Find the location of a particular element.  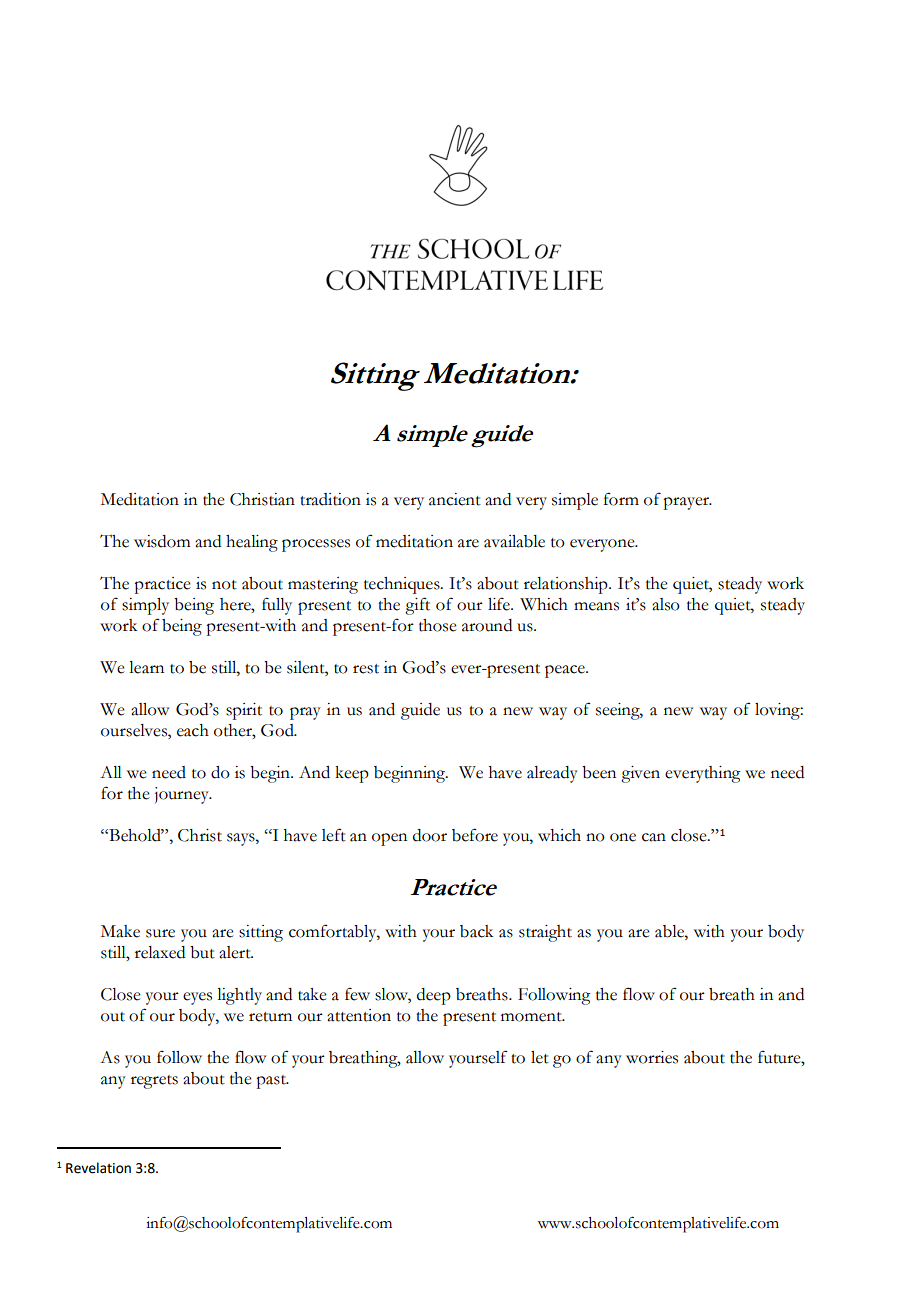

wisdom is located at coordinates (162, 541).
